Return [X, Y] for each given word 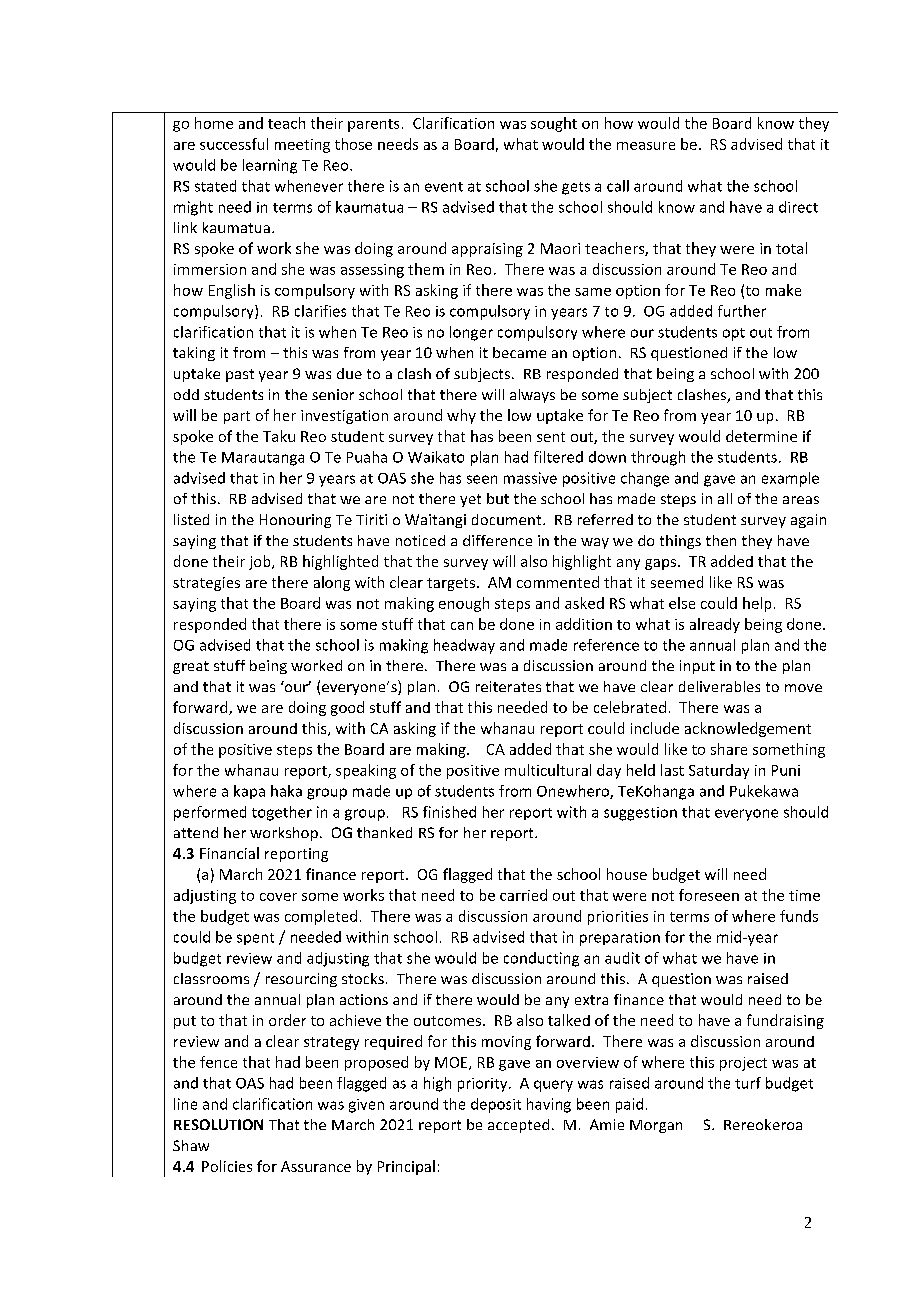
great [191, 667]
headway [464, 646]
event [444, 187]
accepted [518, 1126]
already [715, 625]
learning [270, 166]
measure [646, 146]
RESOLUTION [218, 1124]
